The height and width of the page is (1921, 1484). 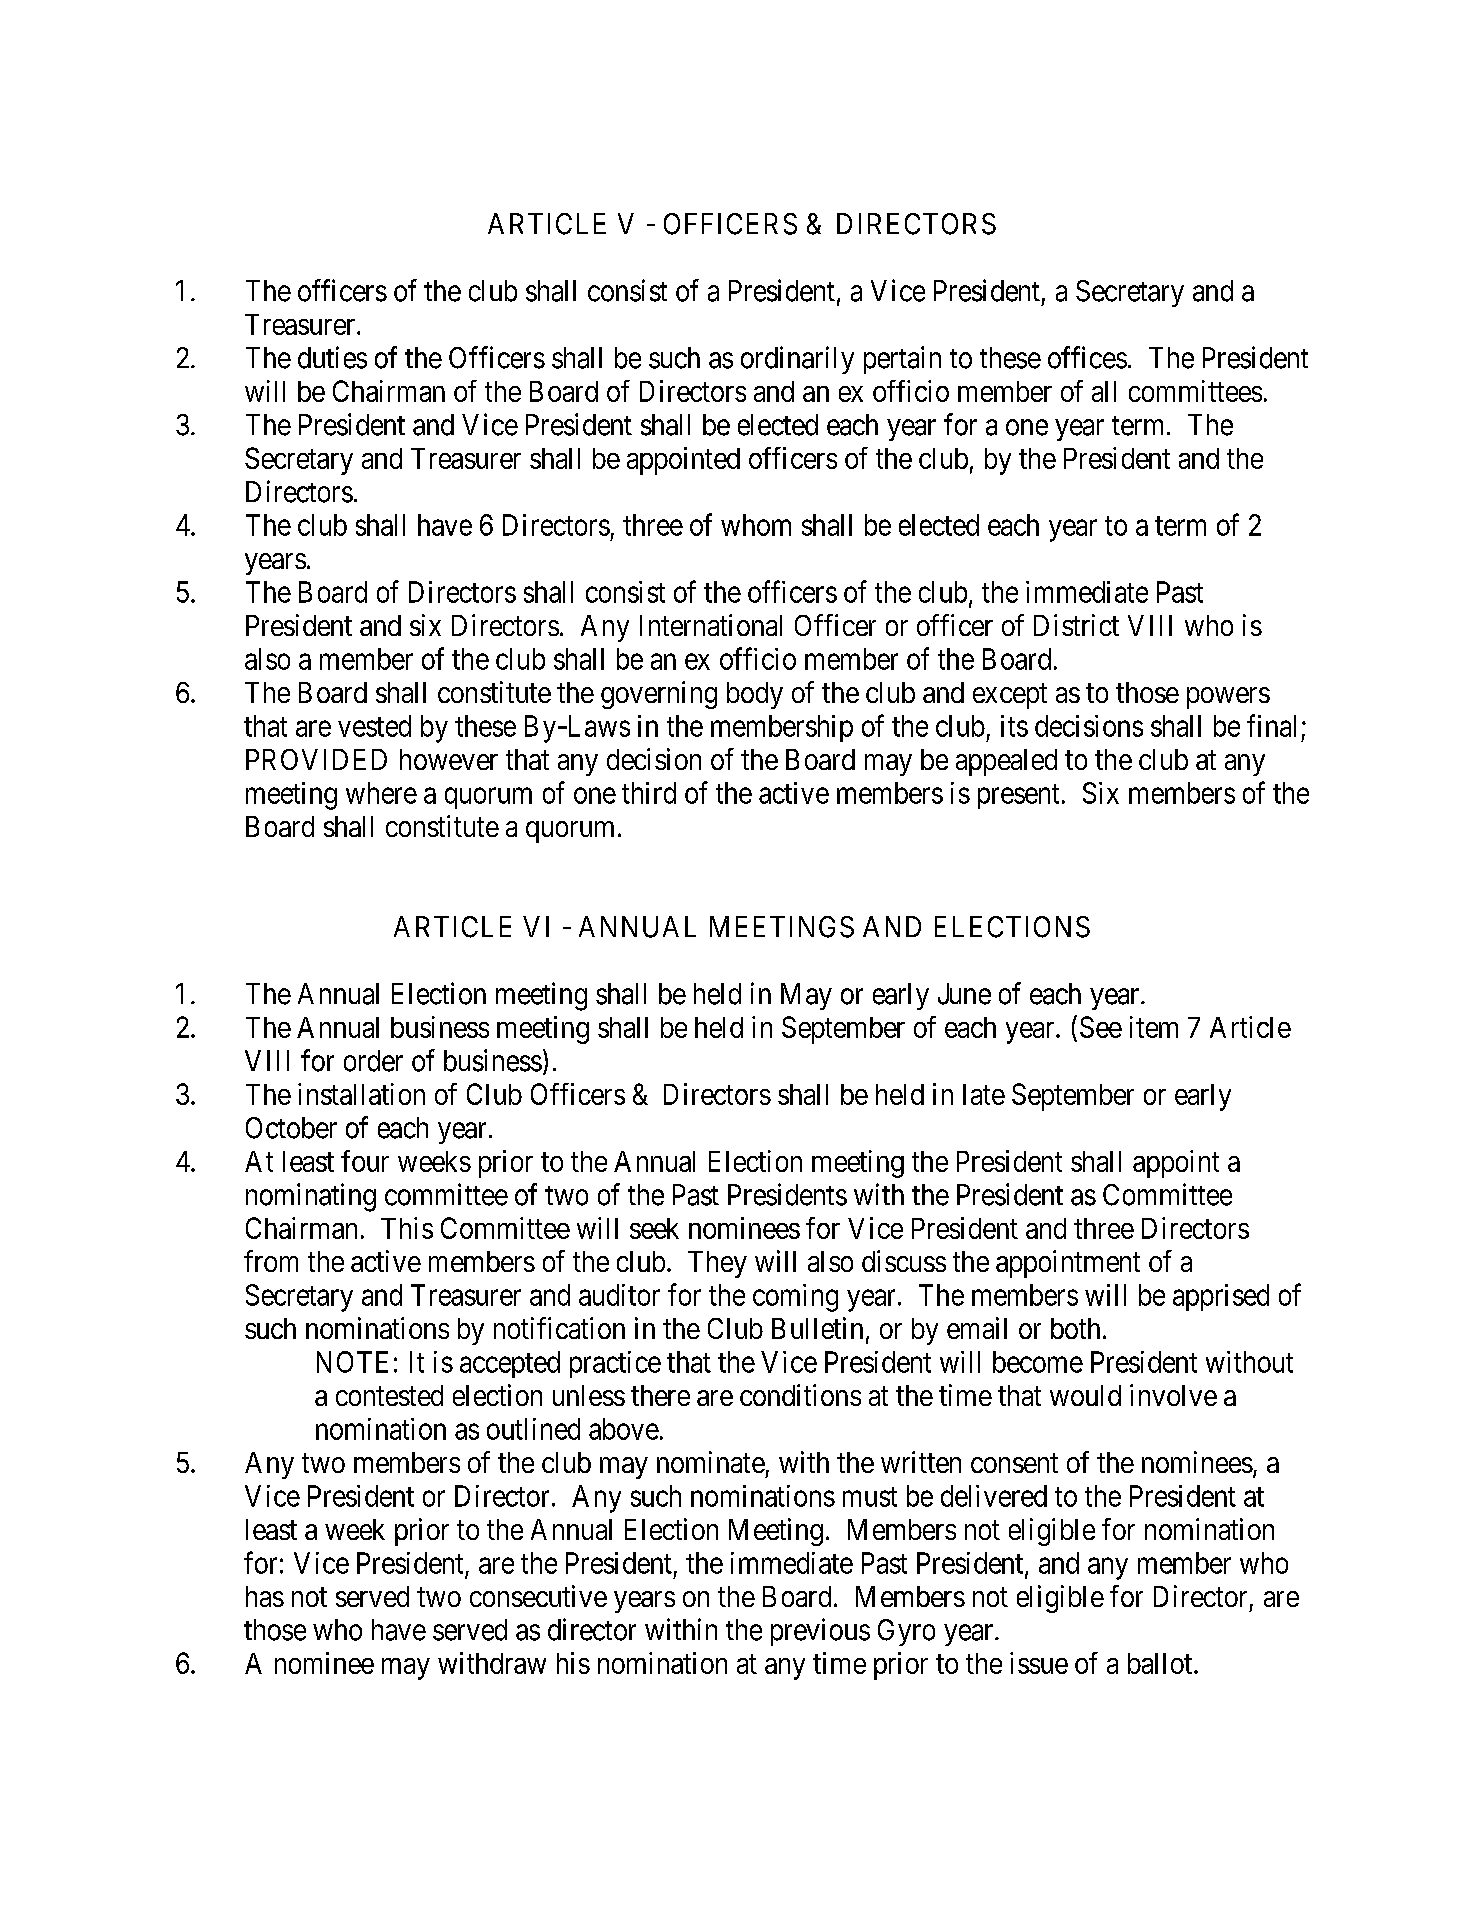 What do you see at coordinates (1271, 725) in the page?
I see `final` at bounding box center [1271, 725].
